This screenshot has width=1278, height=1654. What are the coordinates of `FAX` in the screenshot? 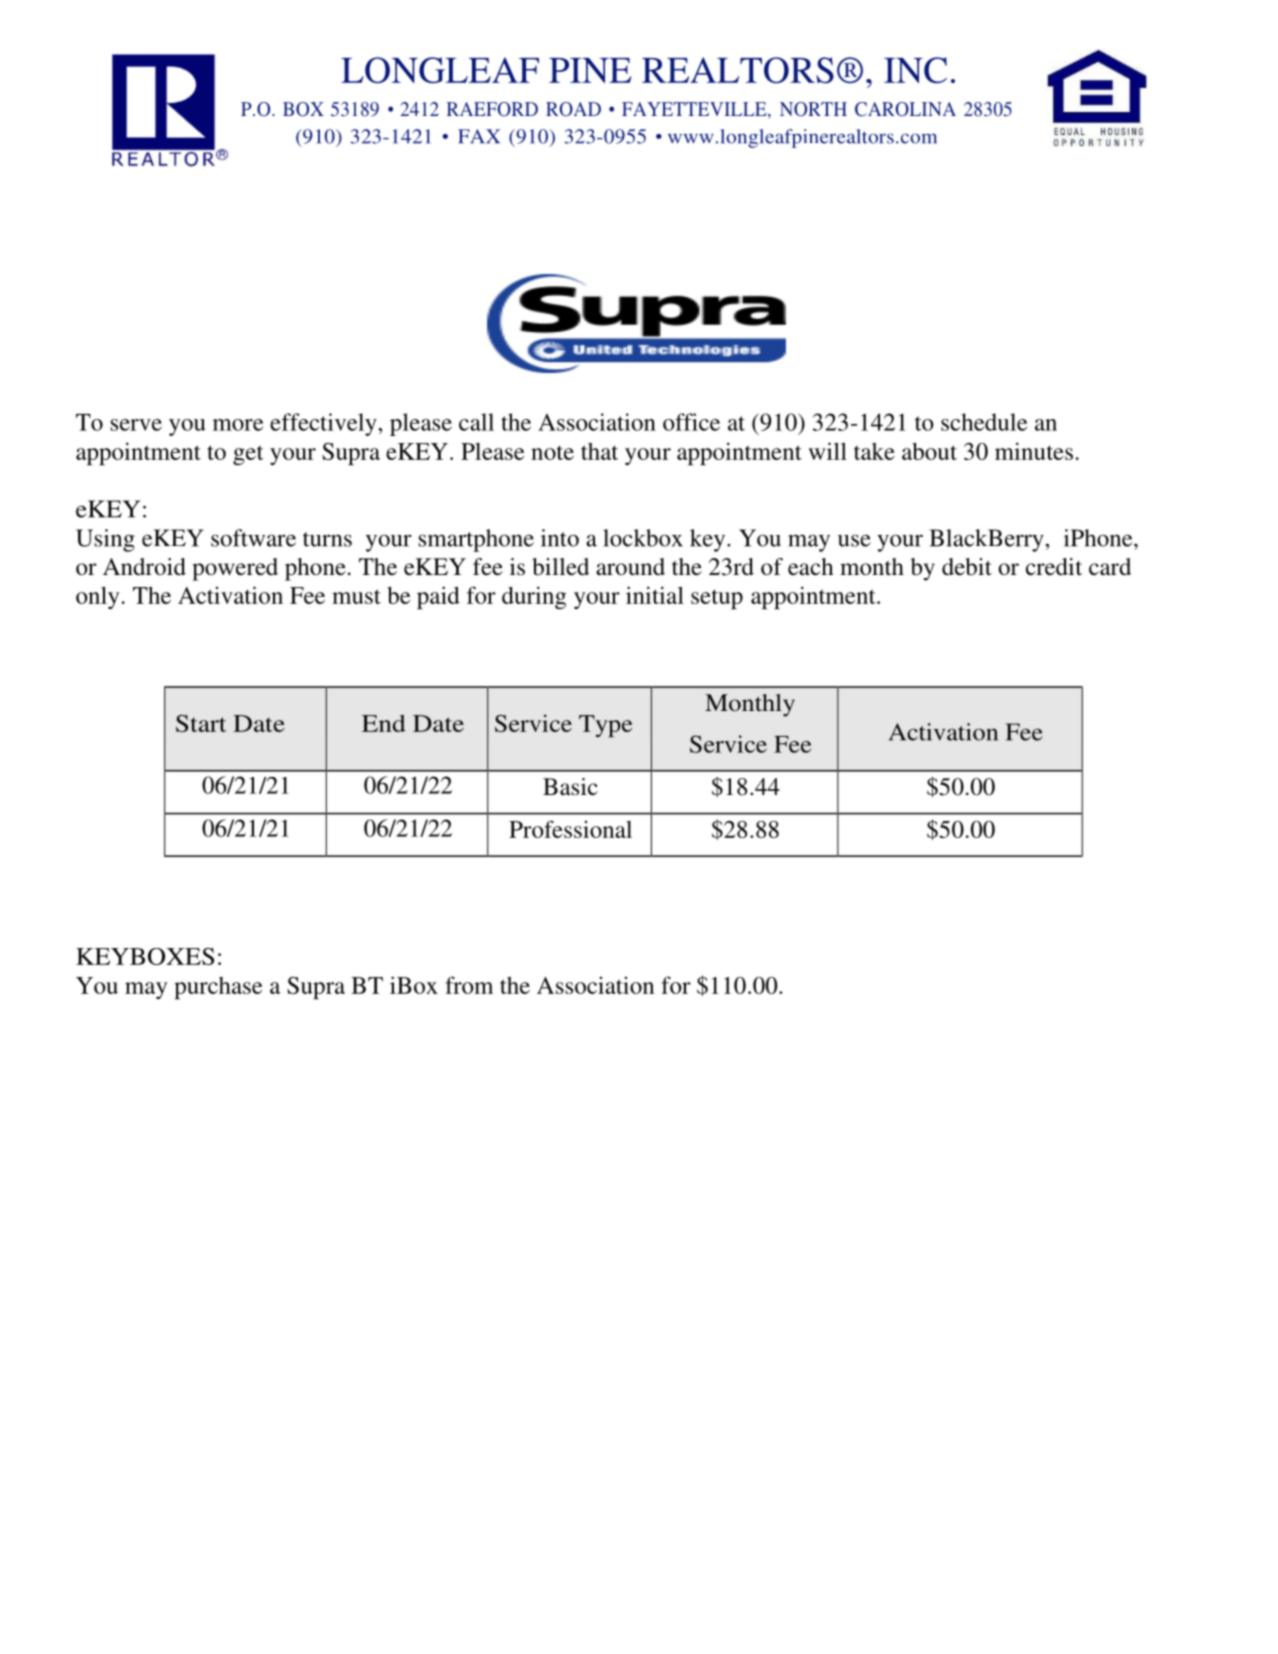 It's located at (479, 136).
